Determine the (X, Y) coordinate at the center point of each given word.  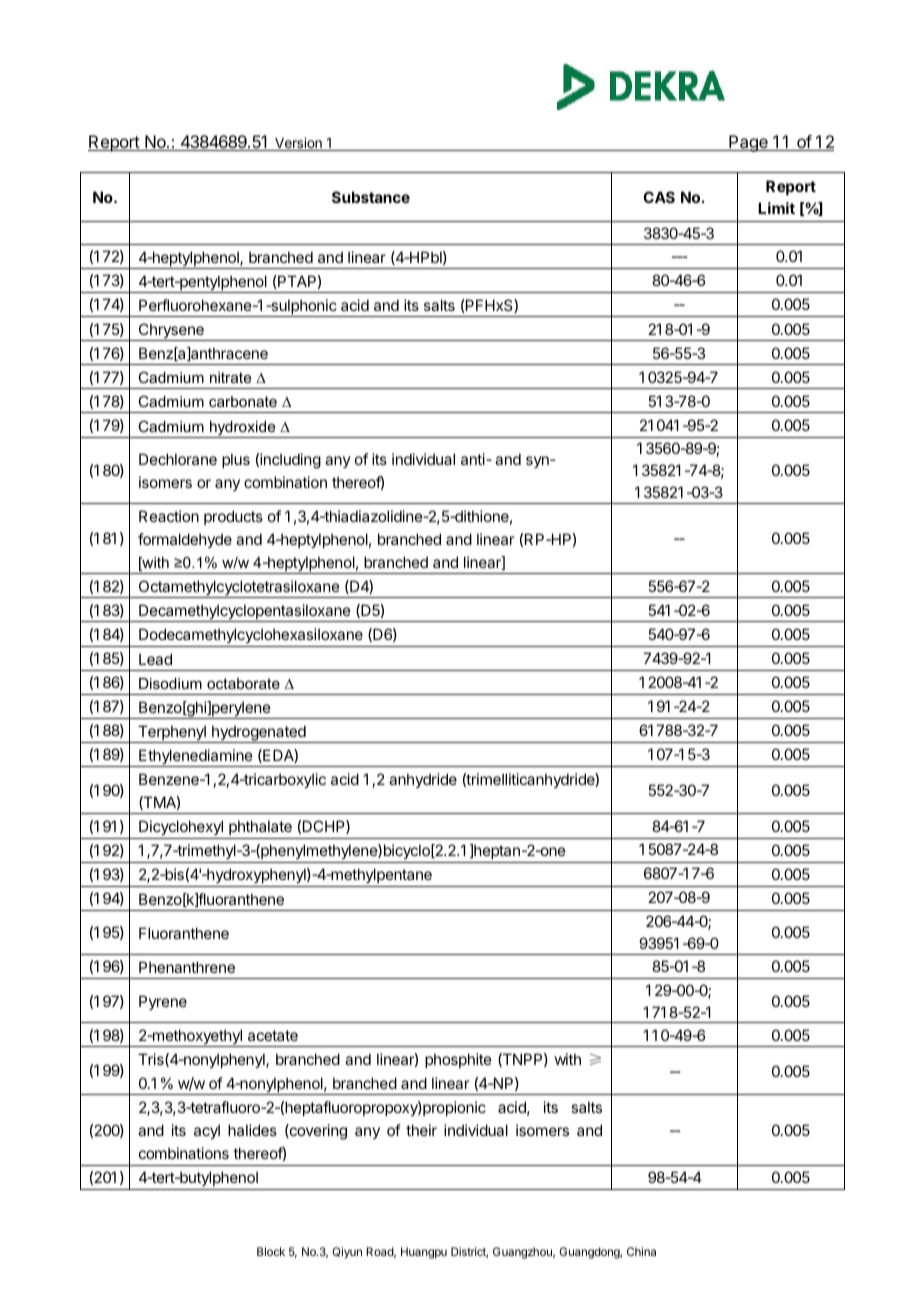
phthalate (260, 829)
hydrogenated (259, 734)
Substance (371, 197)
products (233, 517)
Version (298, 144)
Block (271, 1251)
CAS (659, 197)
